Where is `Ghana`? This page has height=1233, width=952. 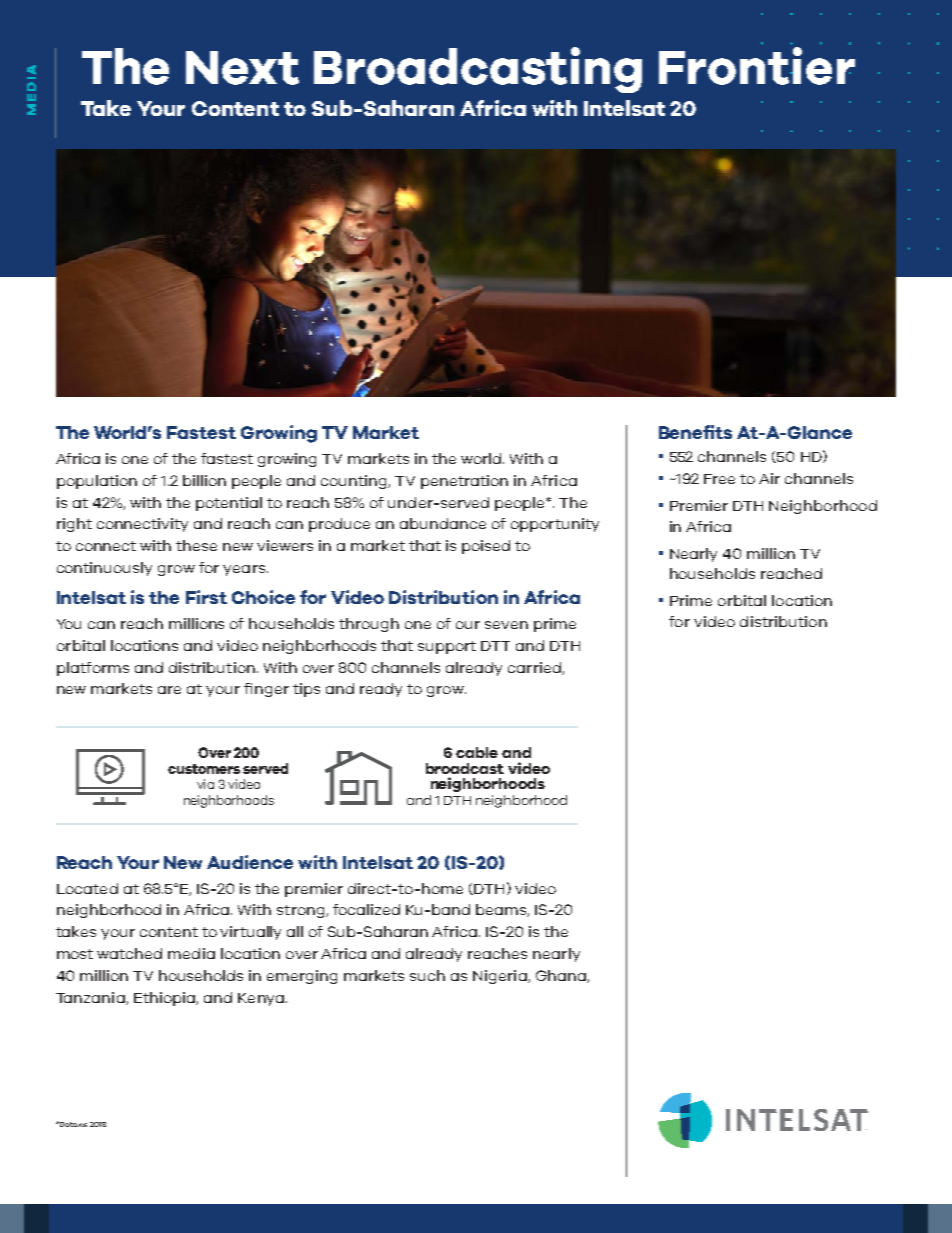
Ghana is located at coordinates (562, 976).
